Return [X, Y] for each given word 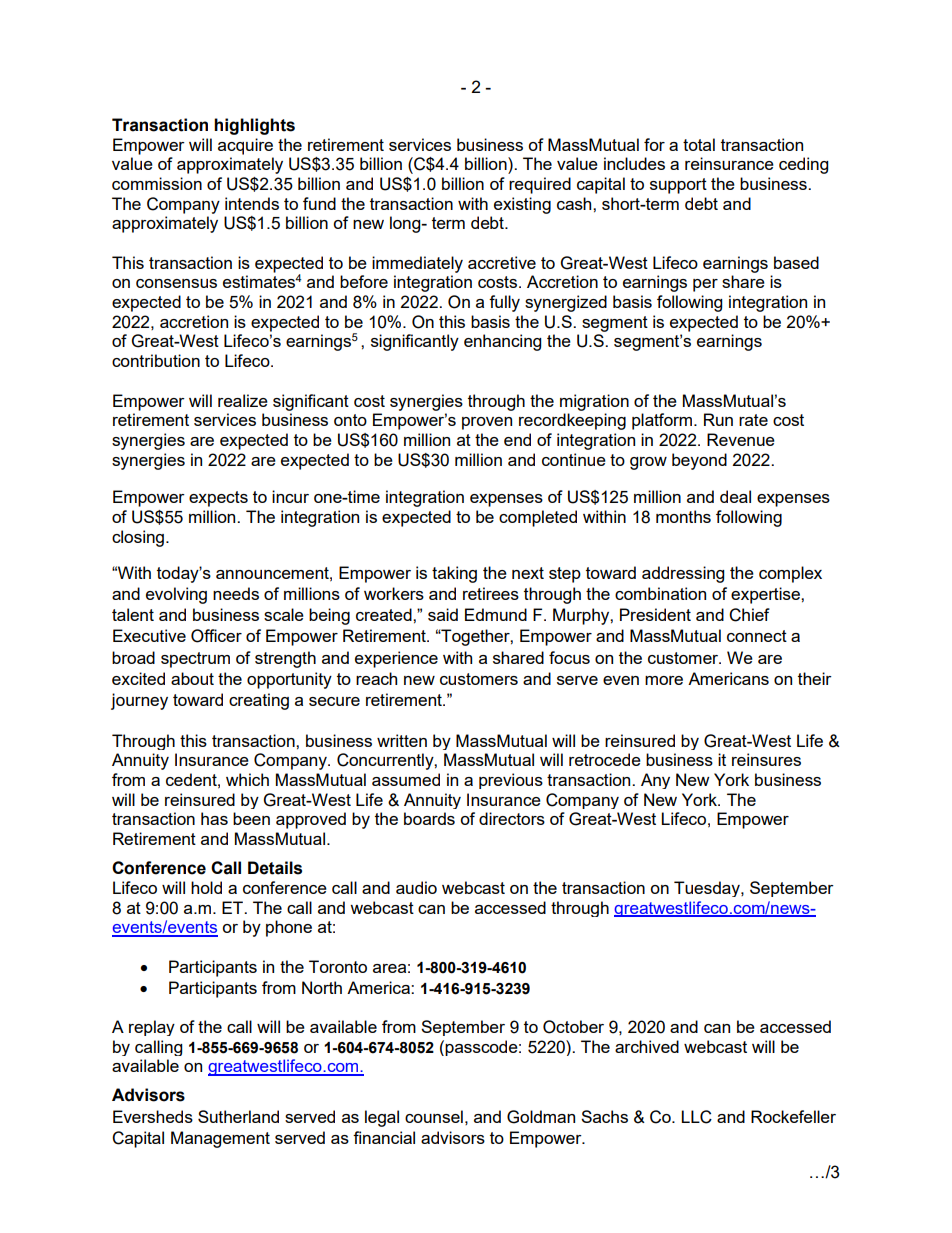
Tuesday [708, 889]
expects [218, 499]
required [540, 185]
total [699, 144]
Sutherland [238, 1116]
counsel [434, 1116]
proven [487, 423]
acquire [245, 146]
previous [511, 781]
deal [735, 496]
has [214, 818]
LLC [696, 1117]
